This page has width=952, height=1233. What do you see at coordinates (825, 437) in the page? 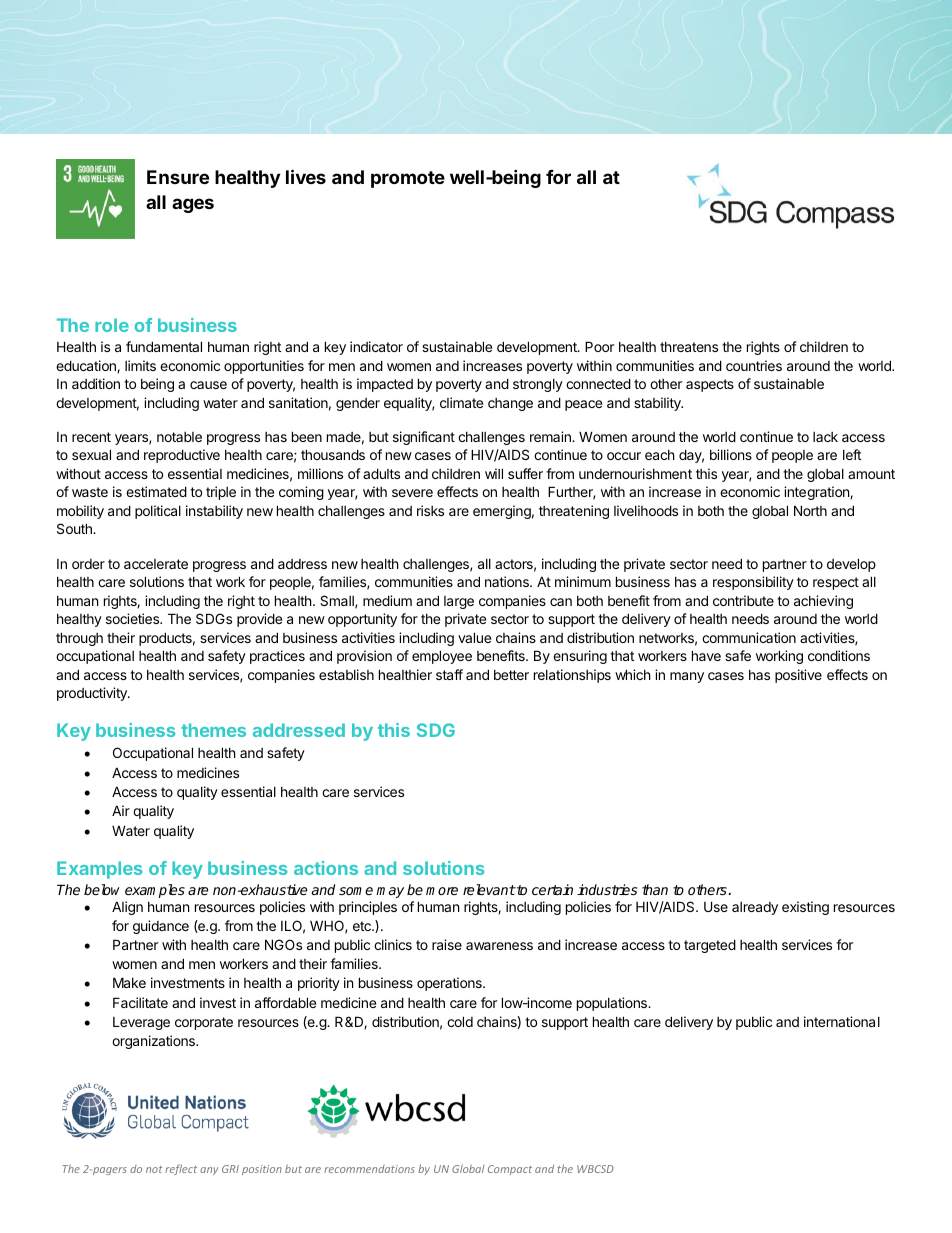
I see `lack` at bounding box center [825, 437].
